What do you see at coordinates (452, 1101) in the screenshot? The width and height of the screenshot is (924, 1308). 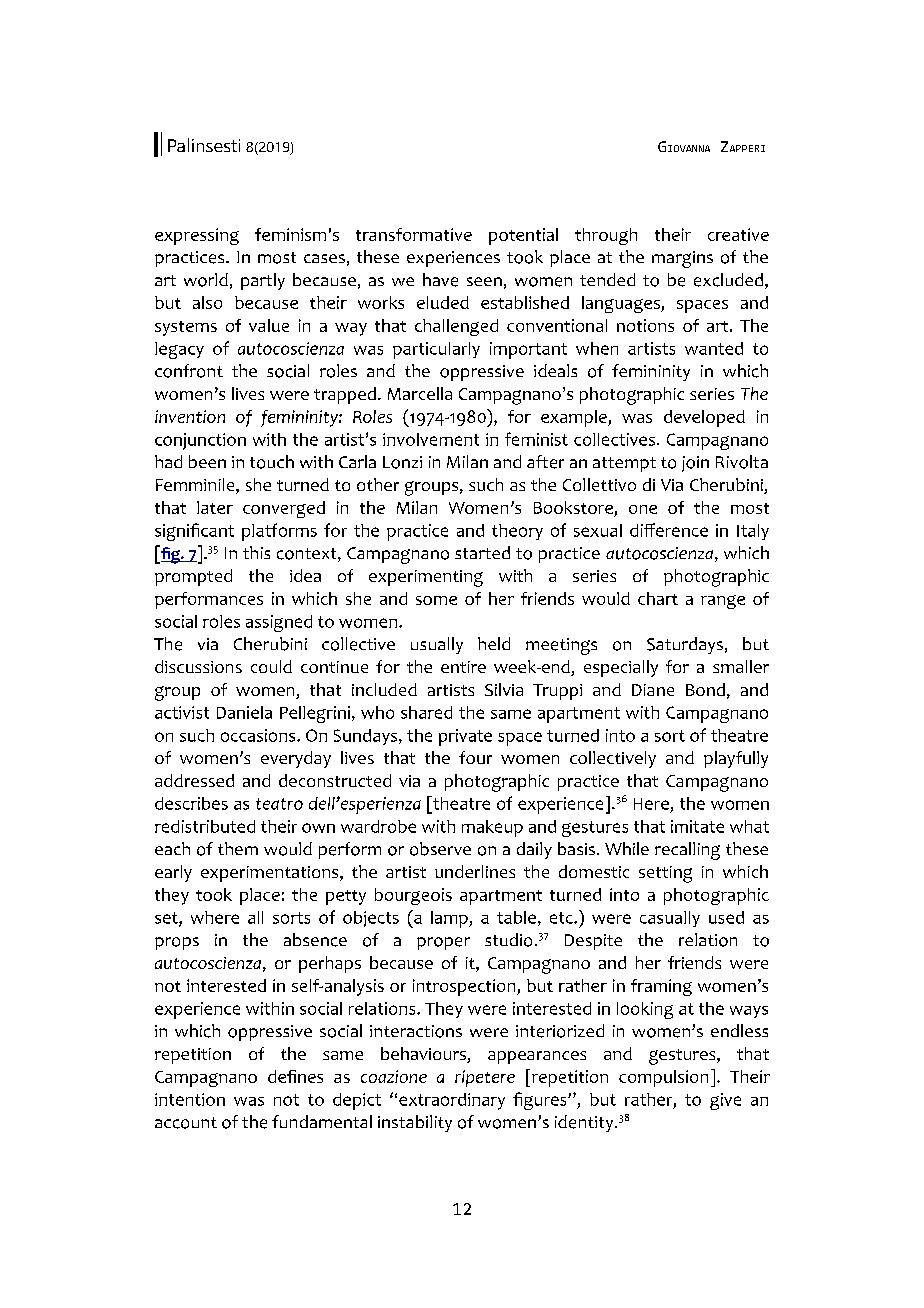 I see `extraordinary` at bounding box center [452, 1101].
